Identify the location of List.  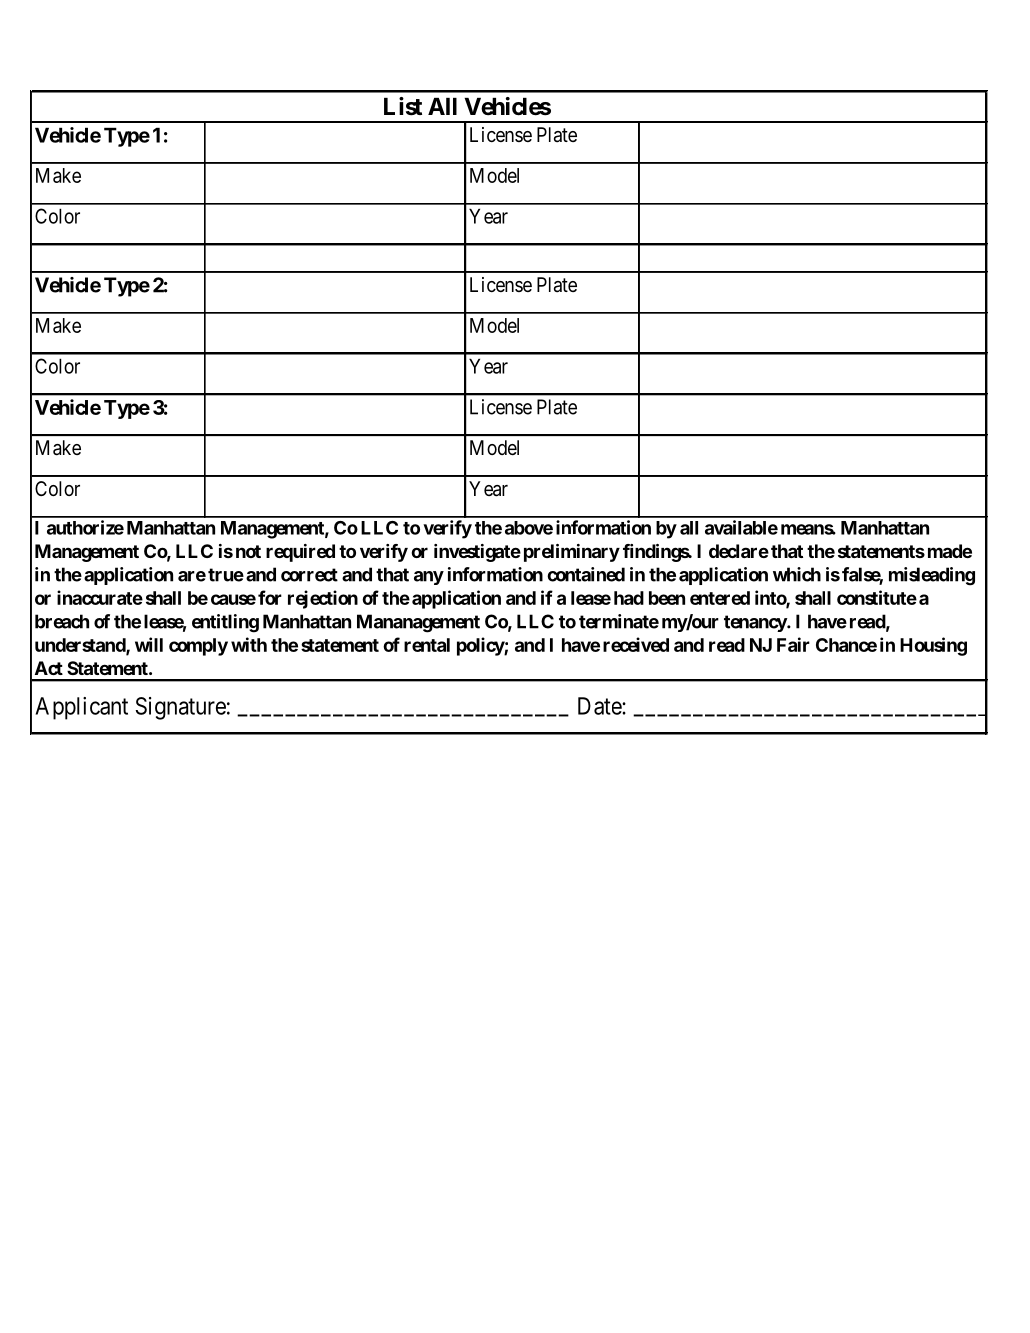
(403, 106).
